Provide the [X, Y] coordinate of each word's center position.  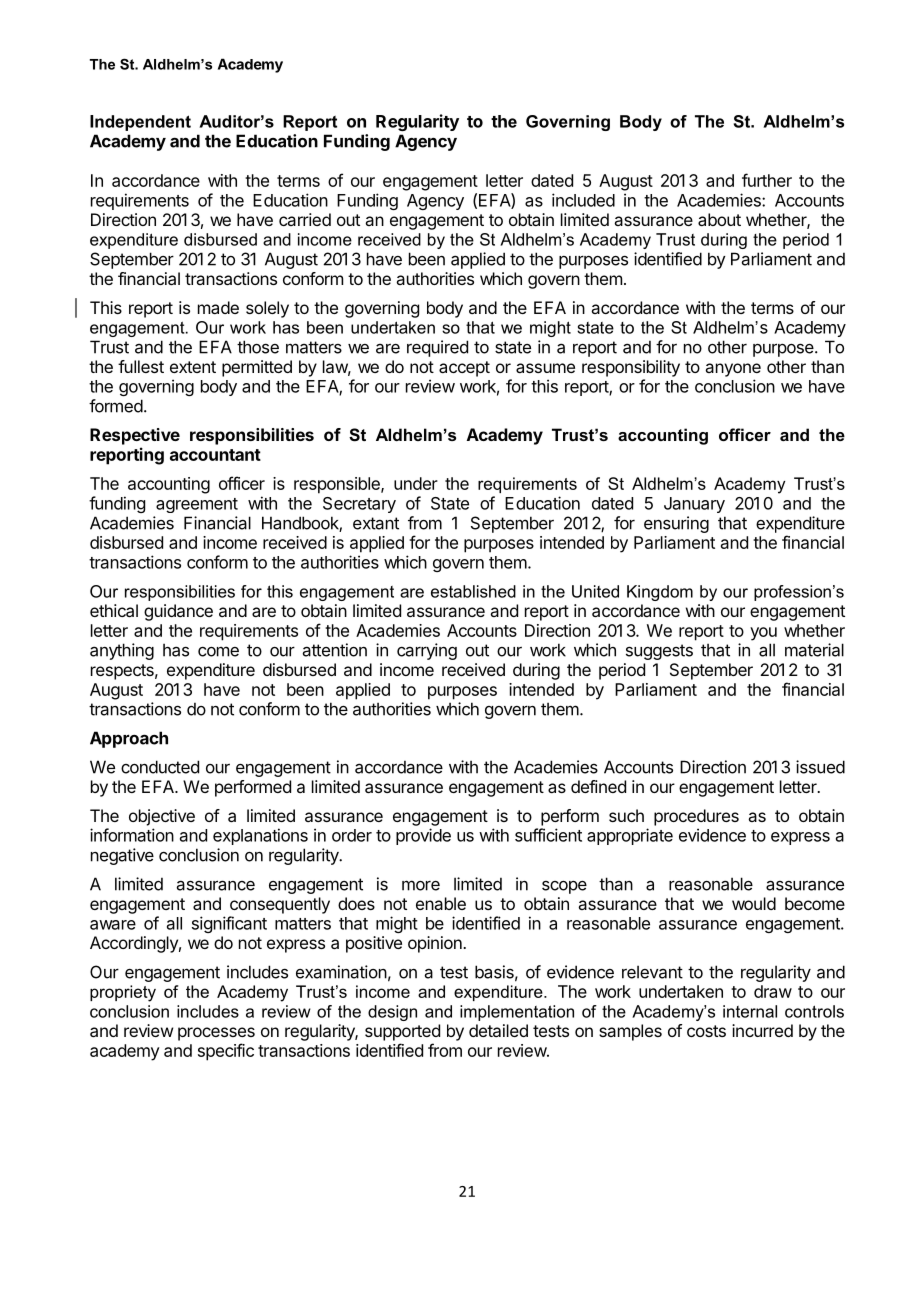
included [583, 200]
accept [464, 369]
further [767, 180]
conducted [160, 767]
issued [820, 767]
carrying [427, 651]
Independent [140, 123]
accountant [215, 455]
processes [216, 1034]
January [694, 505]
